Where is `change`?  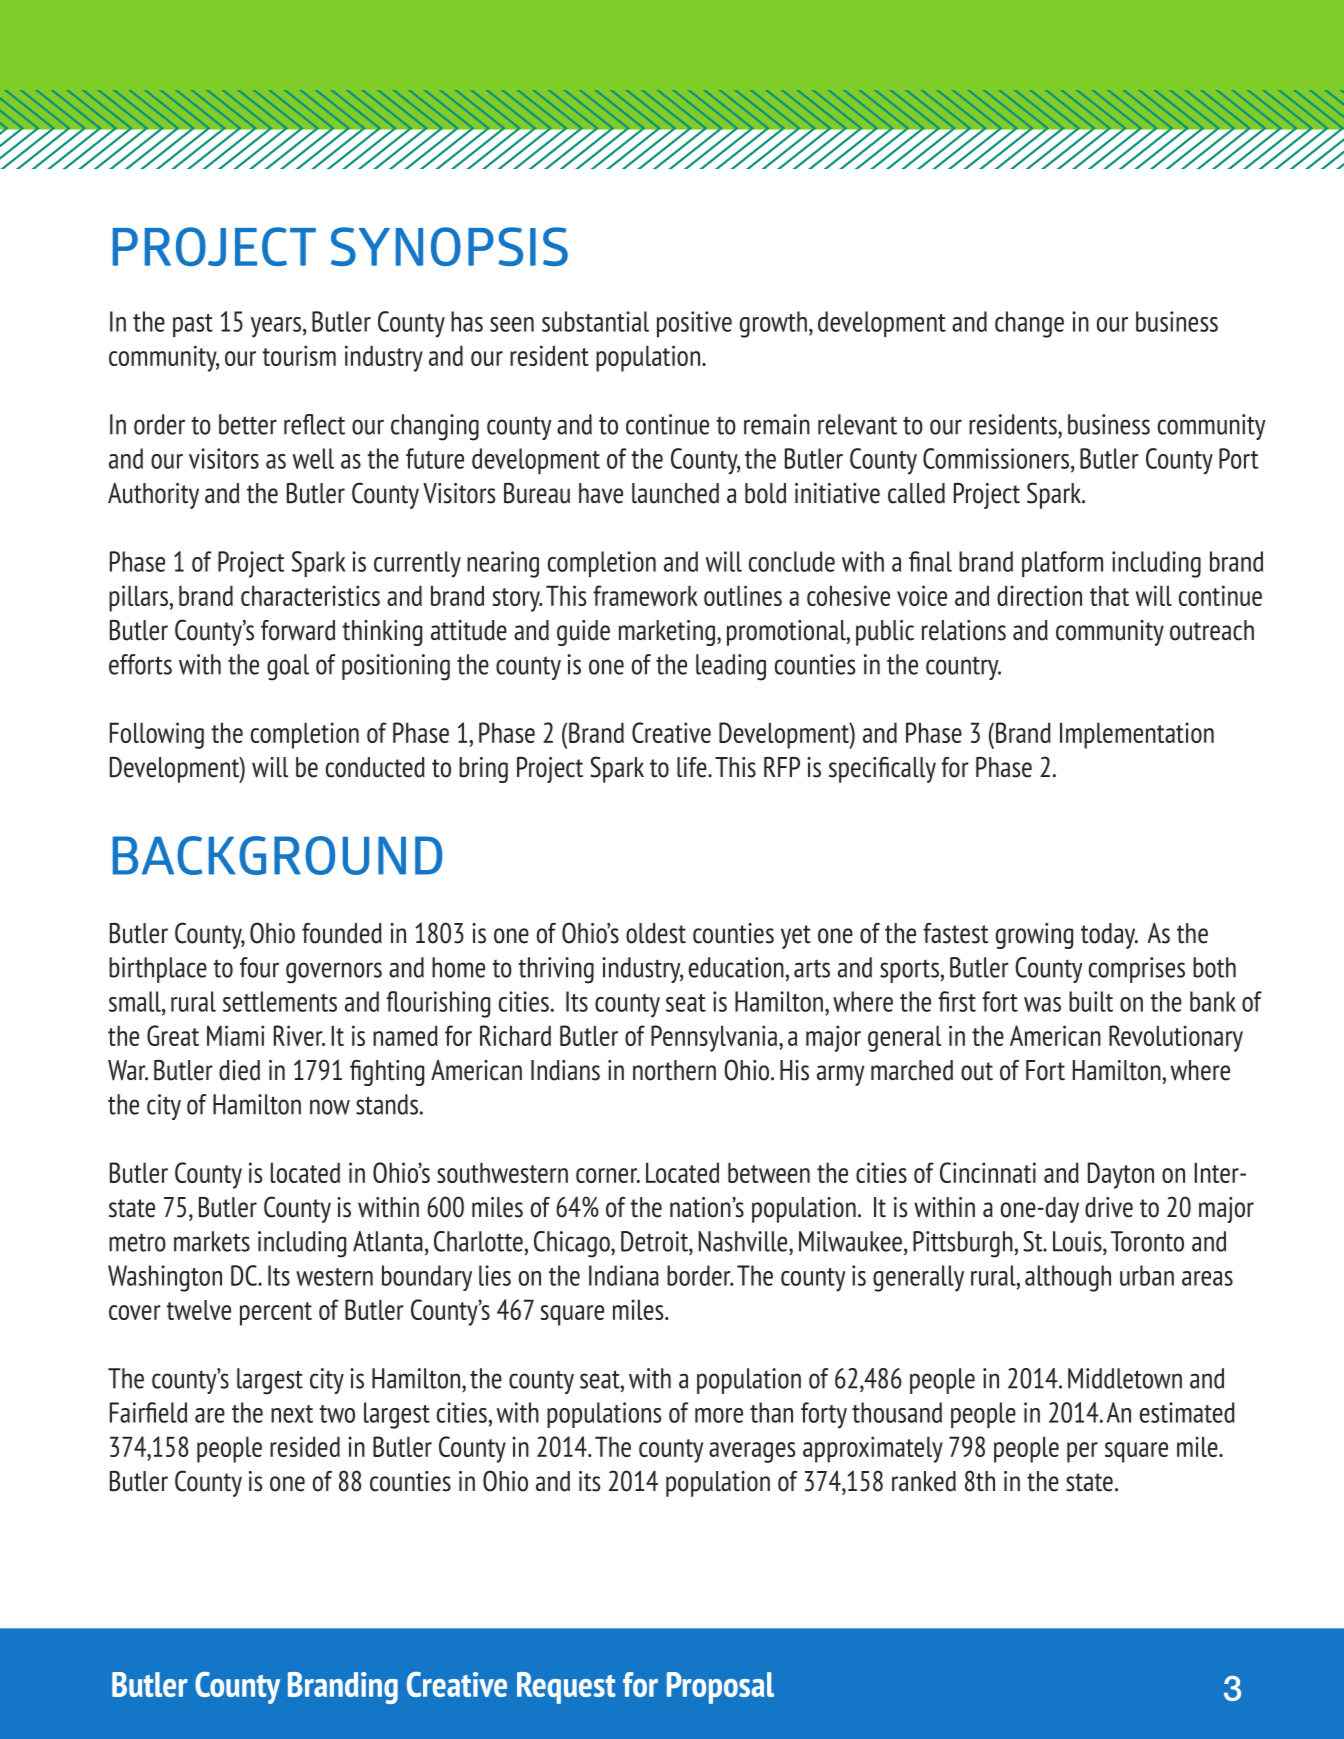 change is located at coordinates (1029, 324).
